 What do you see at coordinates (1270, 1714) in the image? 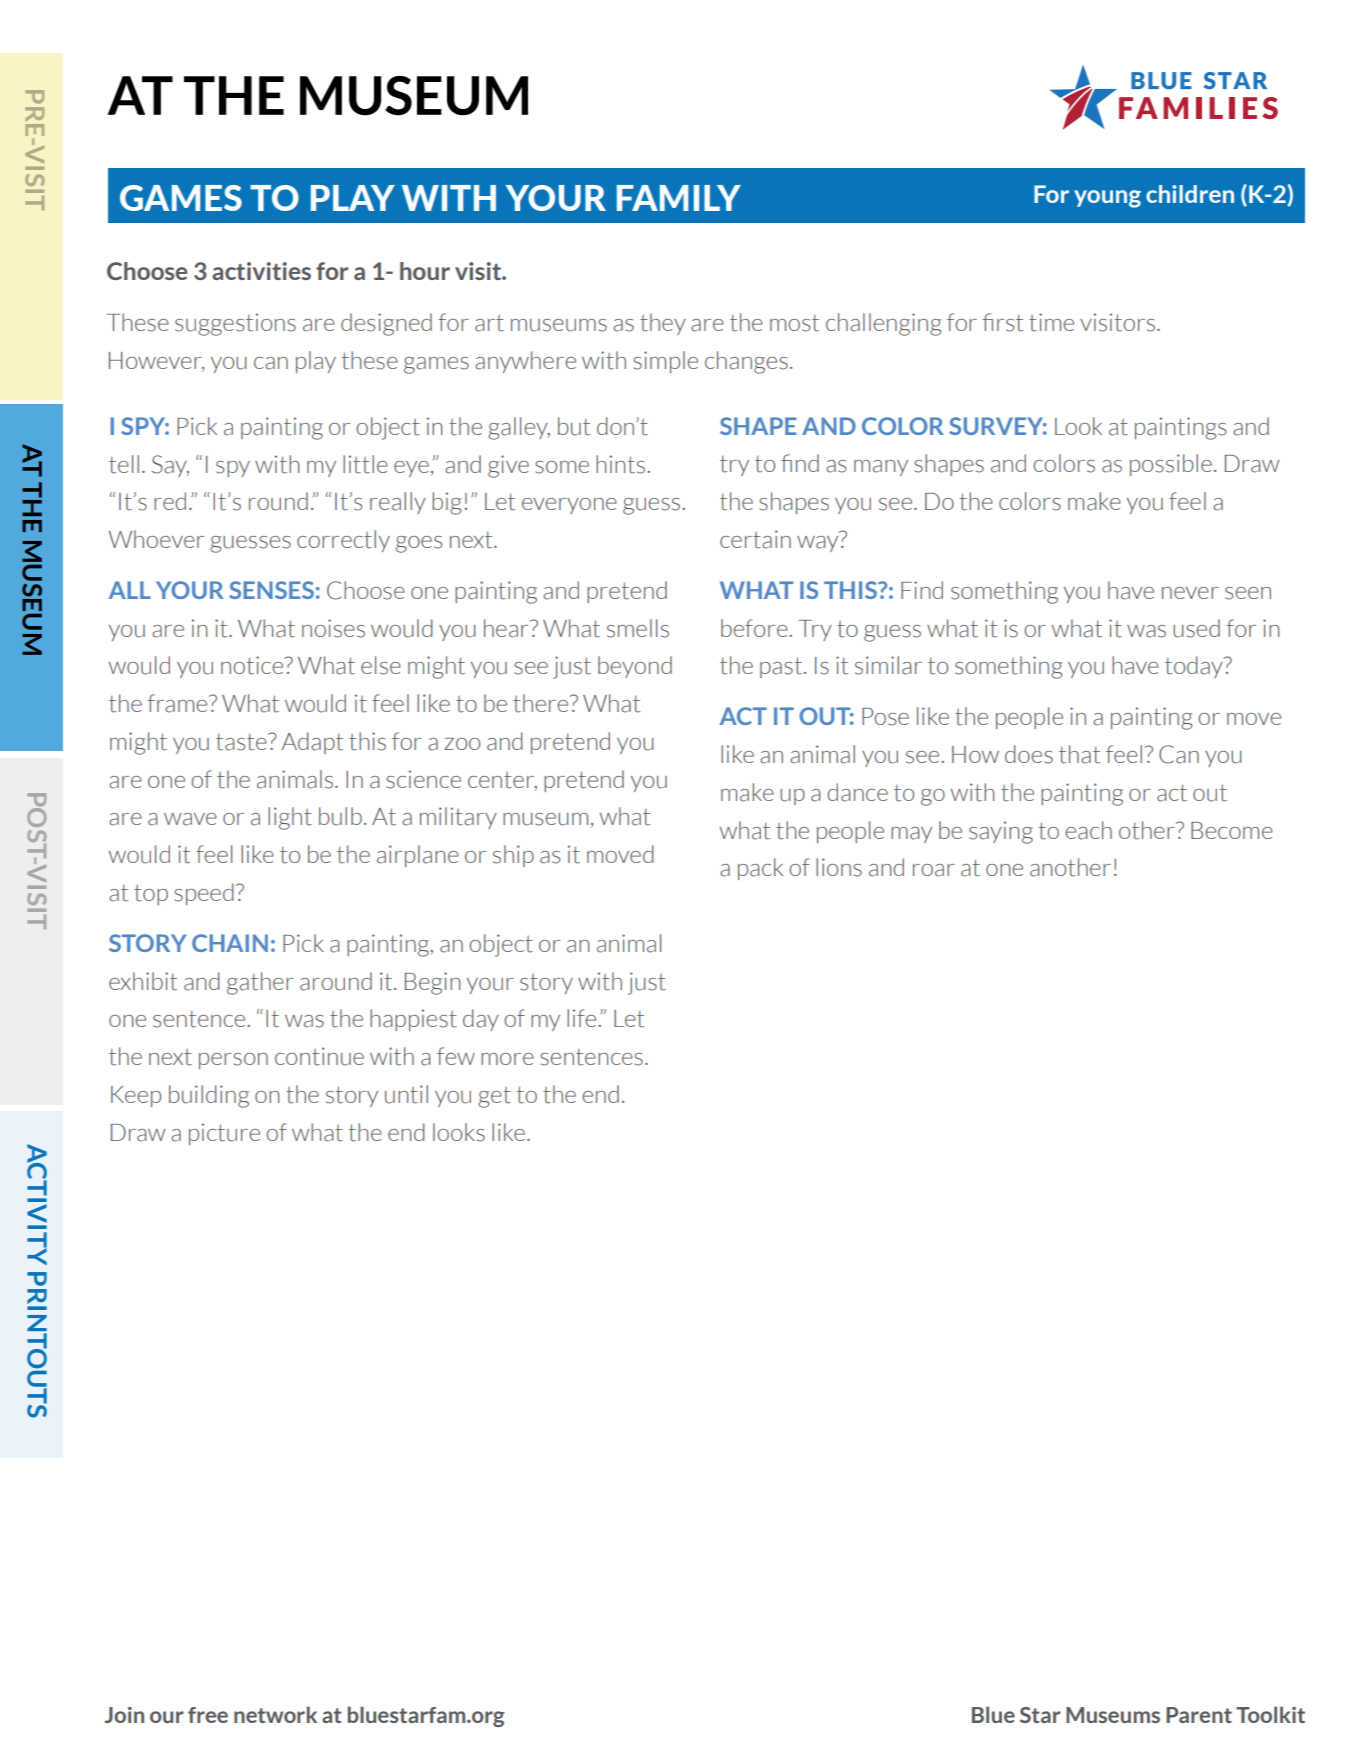
I see `Toolkit` at bounding box center [1270, 1714].
